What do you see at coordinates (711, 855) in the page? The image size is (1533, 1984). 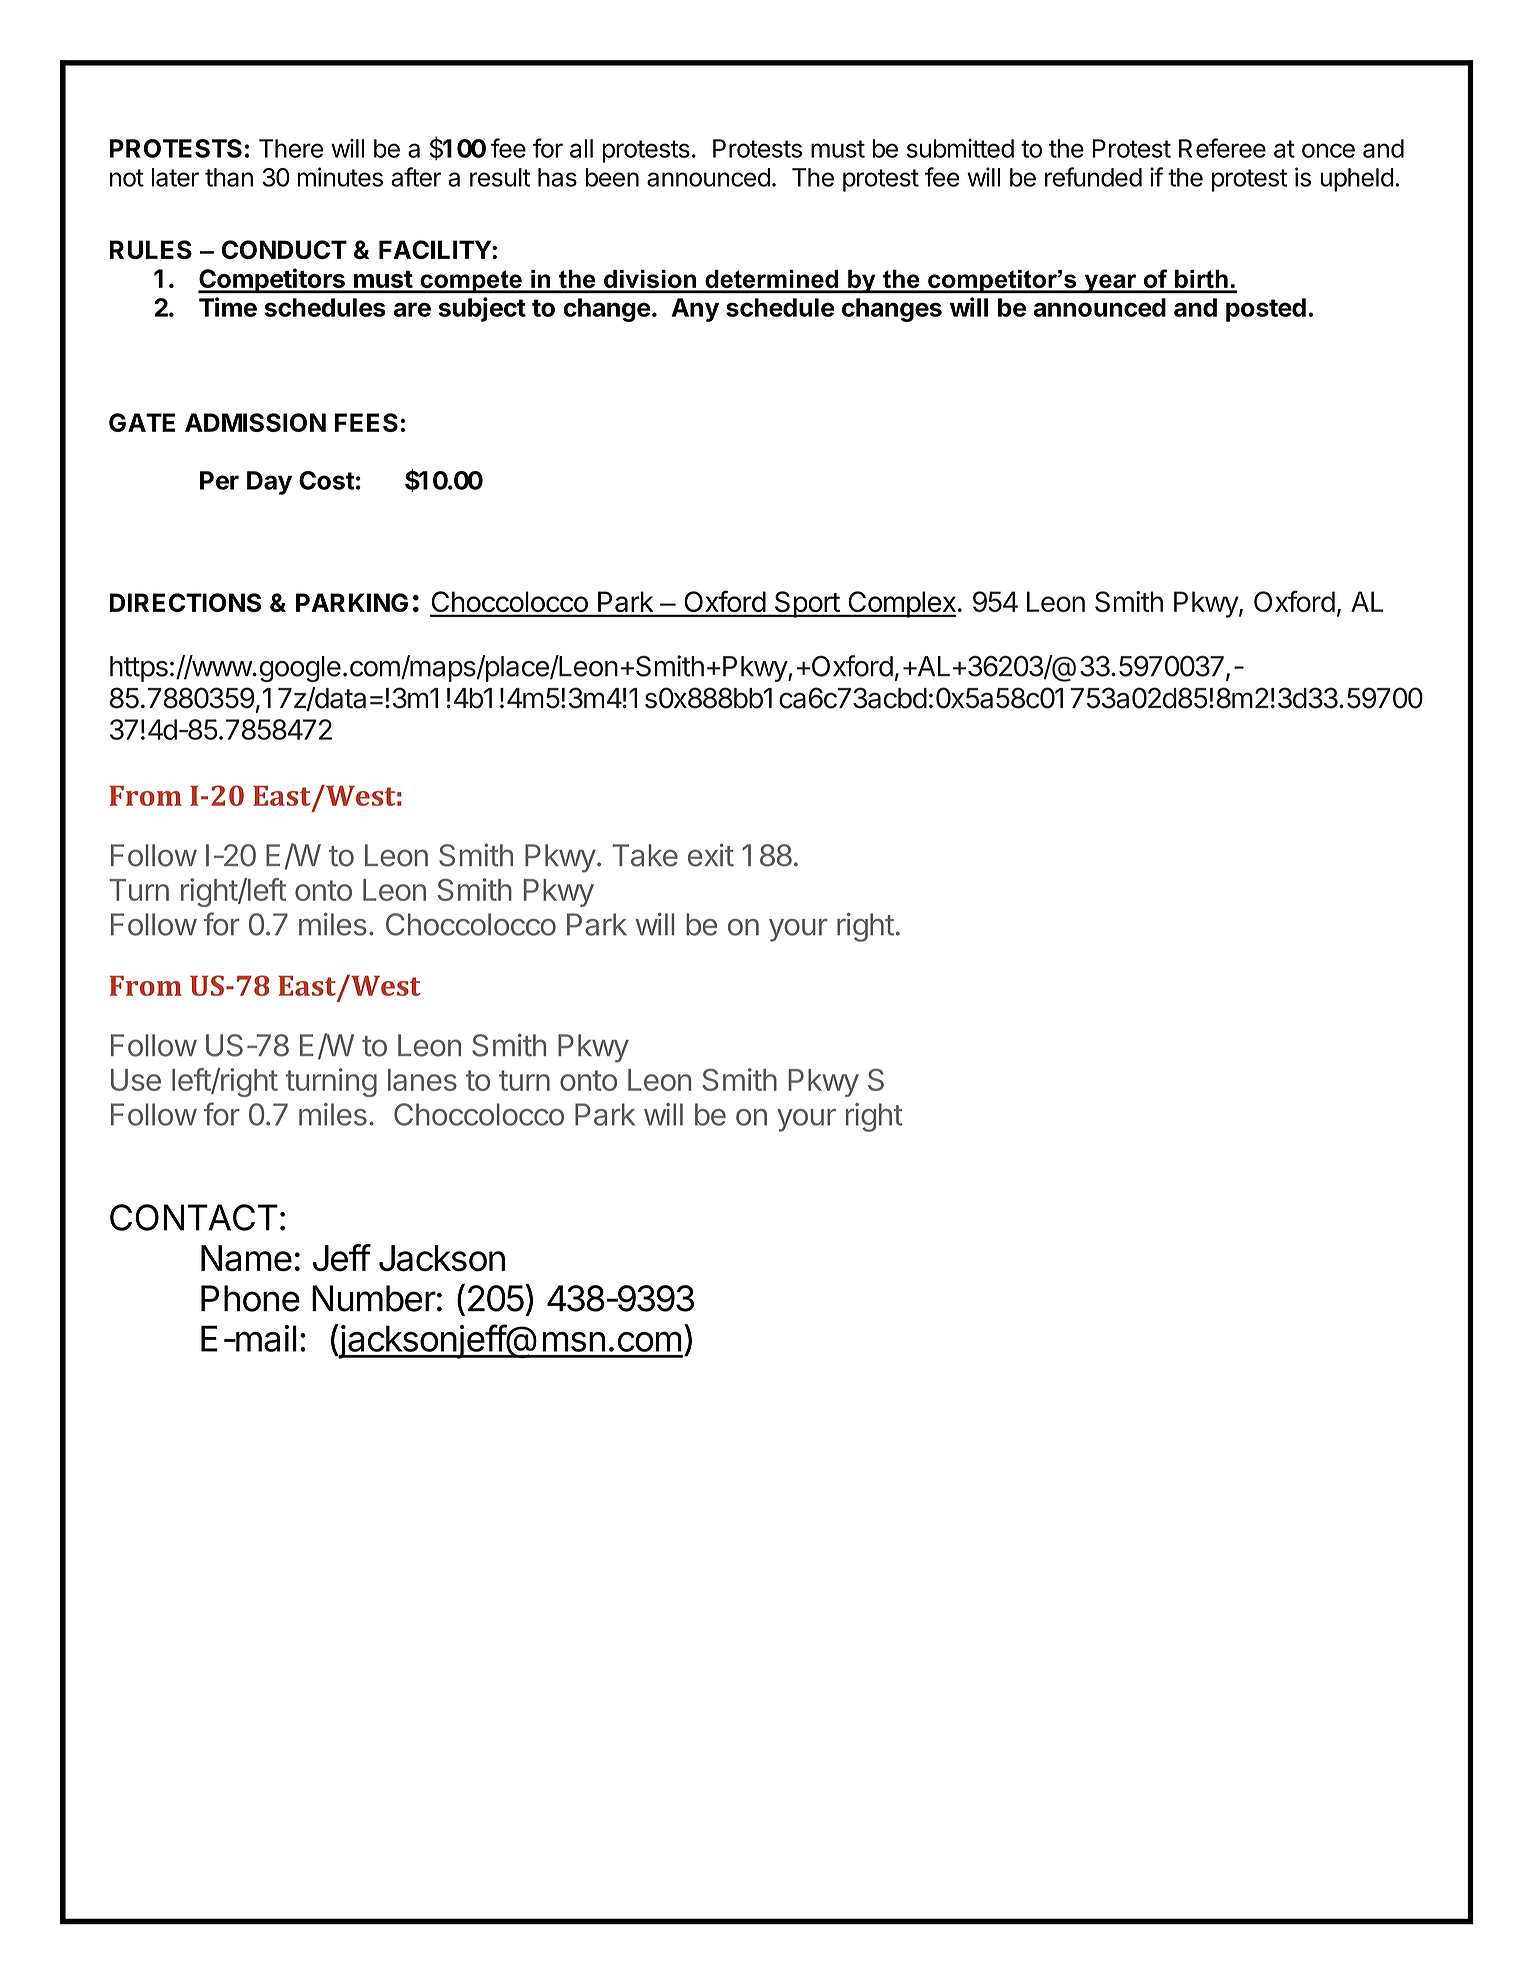 I see `exit` at bounding box center [711, 855].
